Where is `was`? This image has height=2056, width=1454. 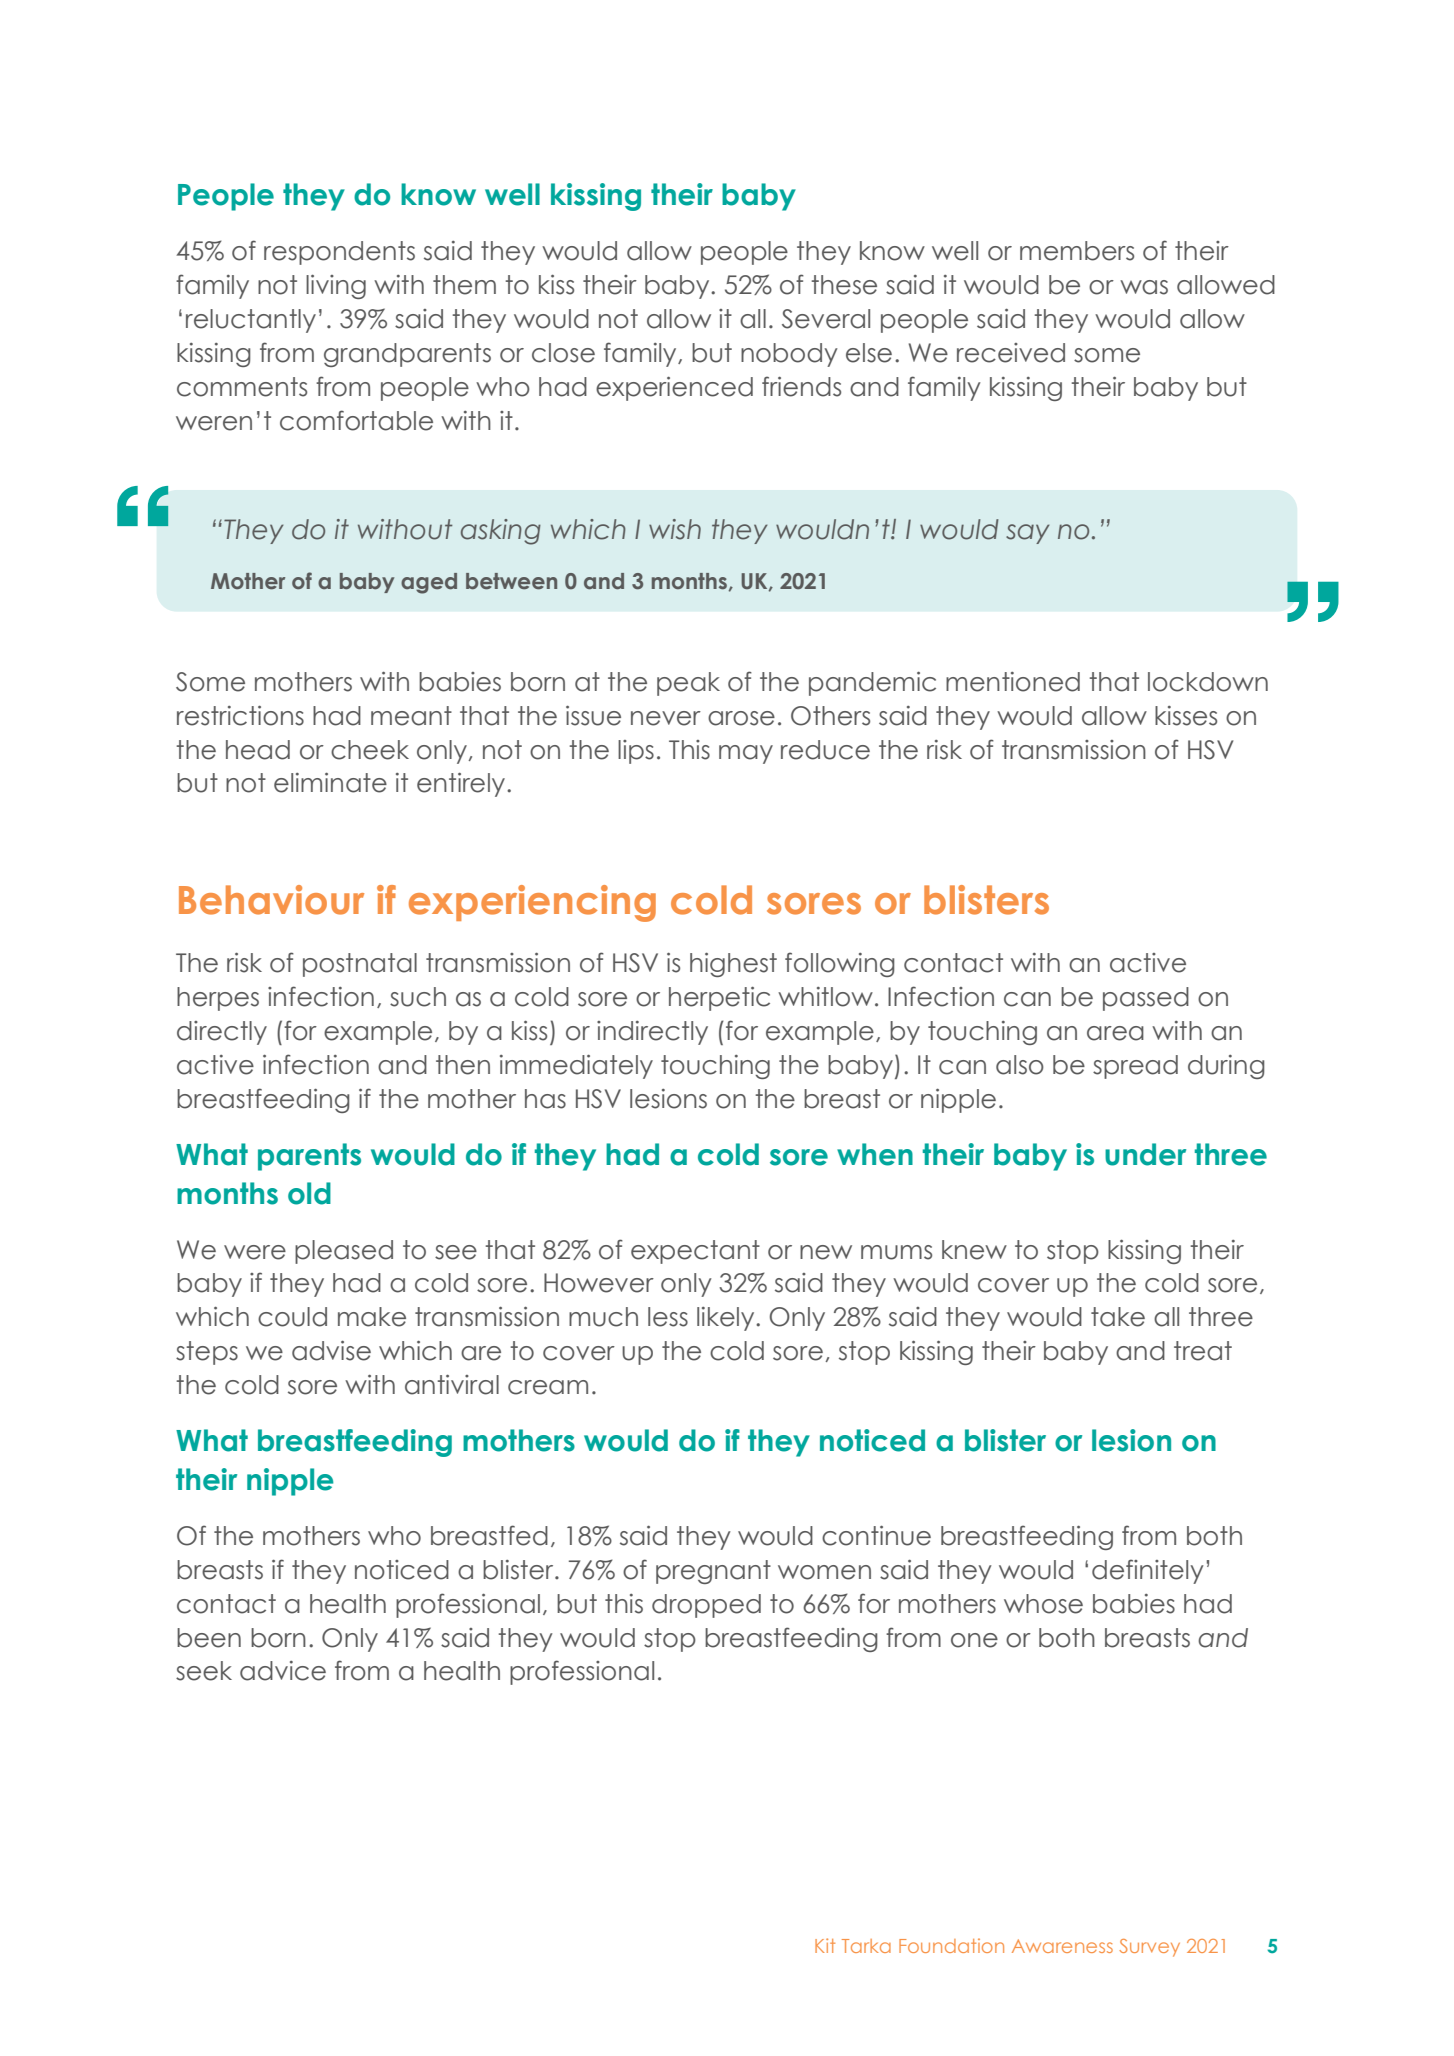 was is located at coordinates (1144, 287).
